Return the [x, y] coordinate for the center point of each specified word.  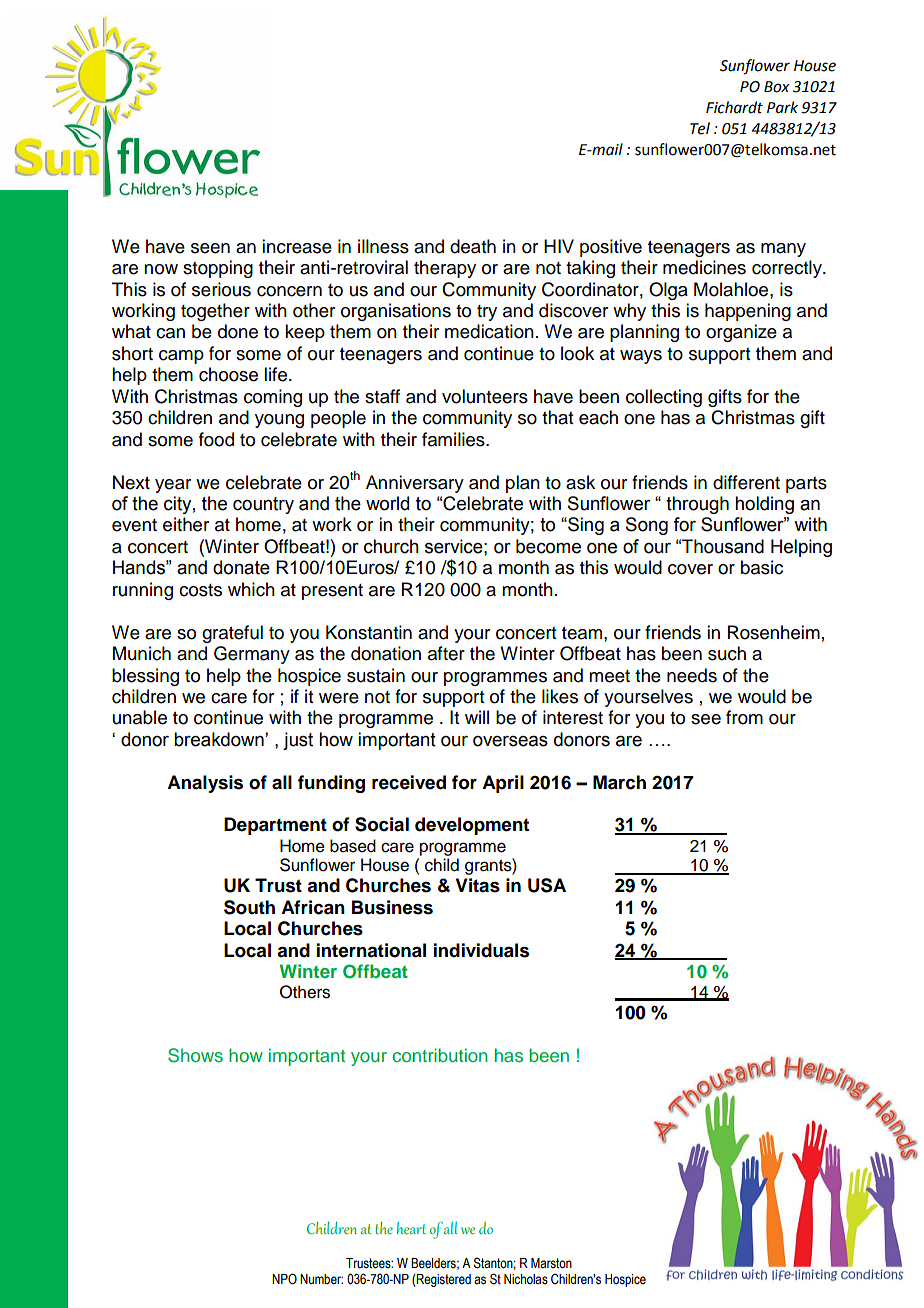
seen [210, 248]
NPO [284, 1279]
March [619, 782]
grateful [232, 634]
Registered [443, 1280]
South [249, 907]
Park [782, 107]
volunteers [485, 396]
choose [228, 374]
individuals [481, 950]
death [473, 246]
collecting [664, 398]
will [477, 717]
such [727, 653]
